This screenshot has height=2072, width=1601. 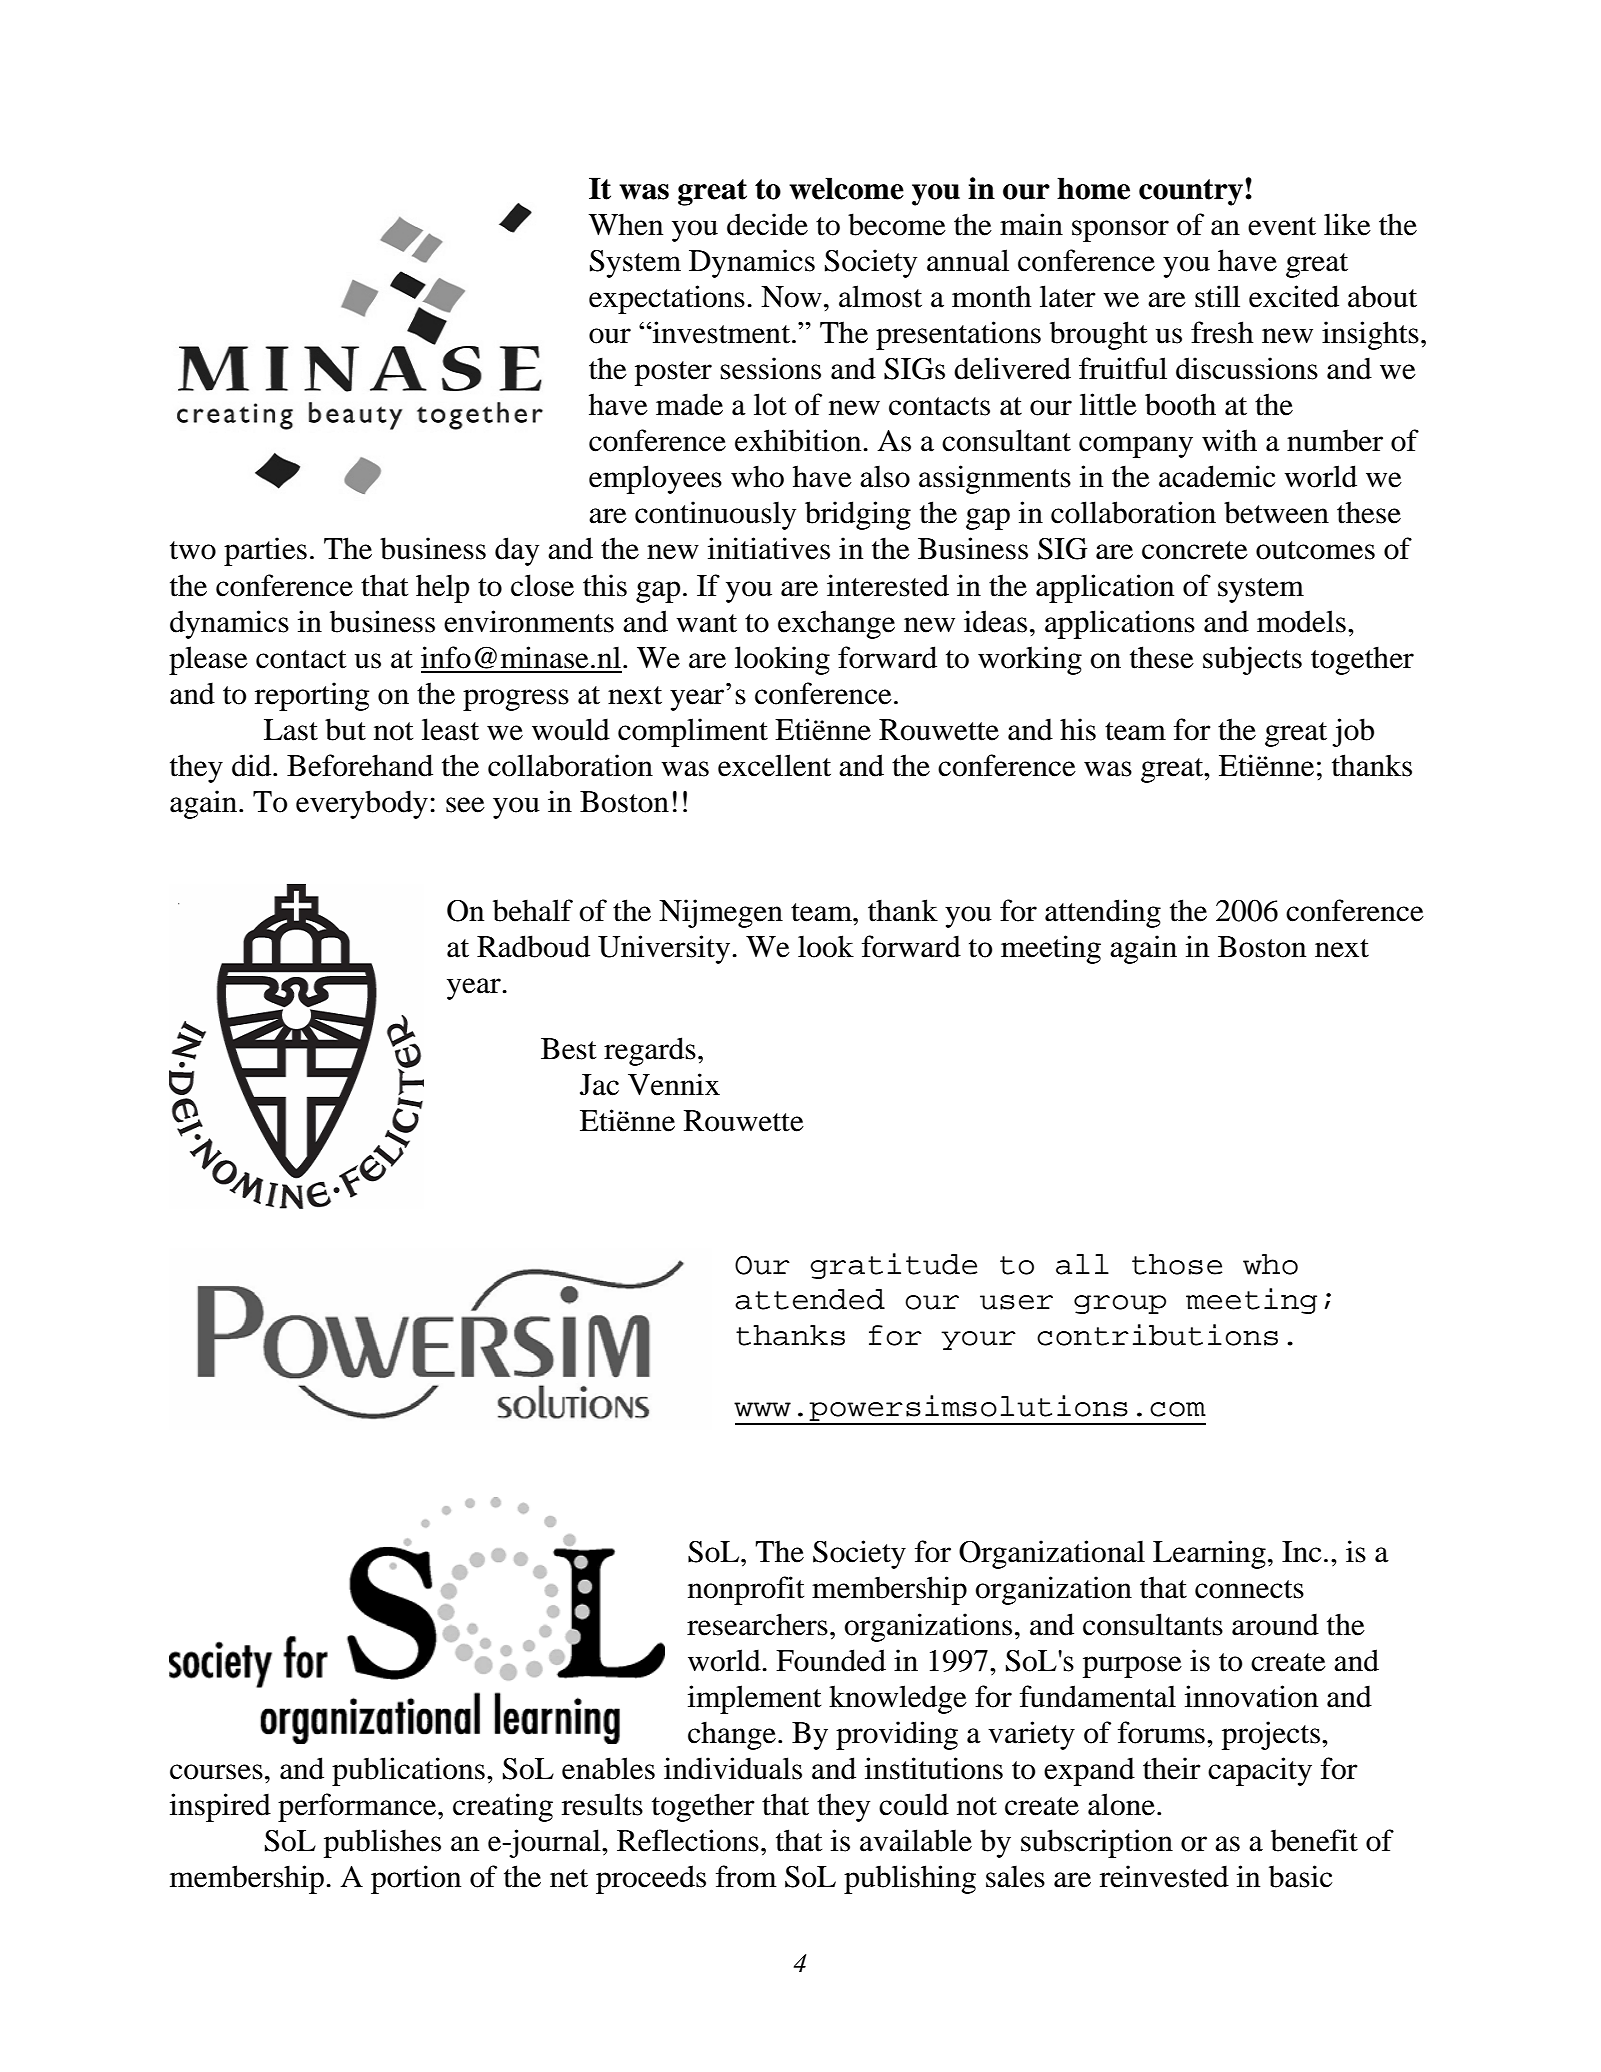 What do you see at coordinates (810, 1299) in the screenshot?
I see `attended` at bounding box center [810, 1299].
